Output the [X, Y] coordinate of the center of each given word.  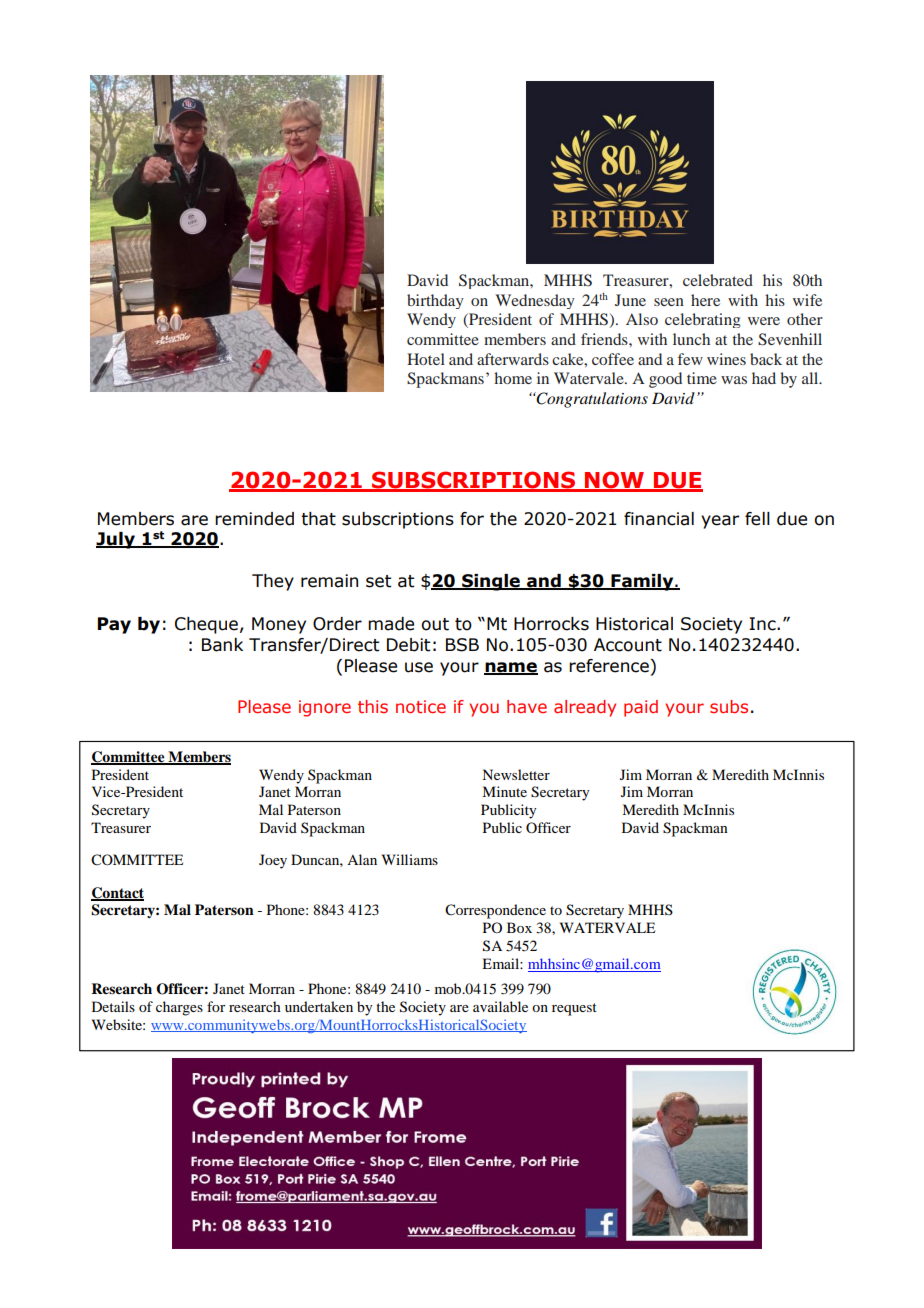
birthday [435, 301]
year [720, 522]
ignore [325, 708]
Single [491, 582]
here [705, 300]
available [500, 1006]
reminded [254, 519]
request [574, 1009]
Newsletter [516, 774]
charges [179, 1008]
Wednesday [535, 301]
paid [641, 708]
